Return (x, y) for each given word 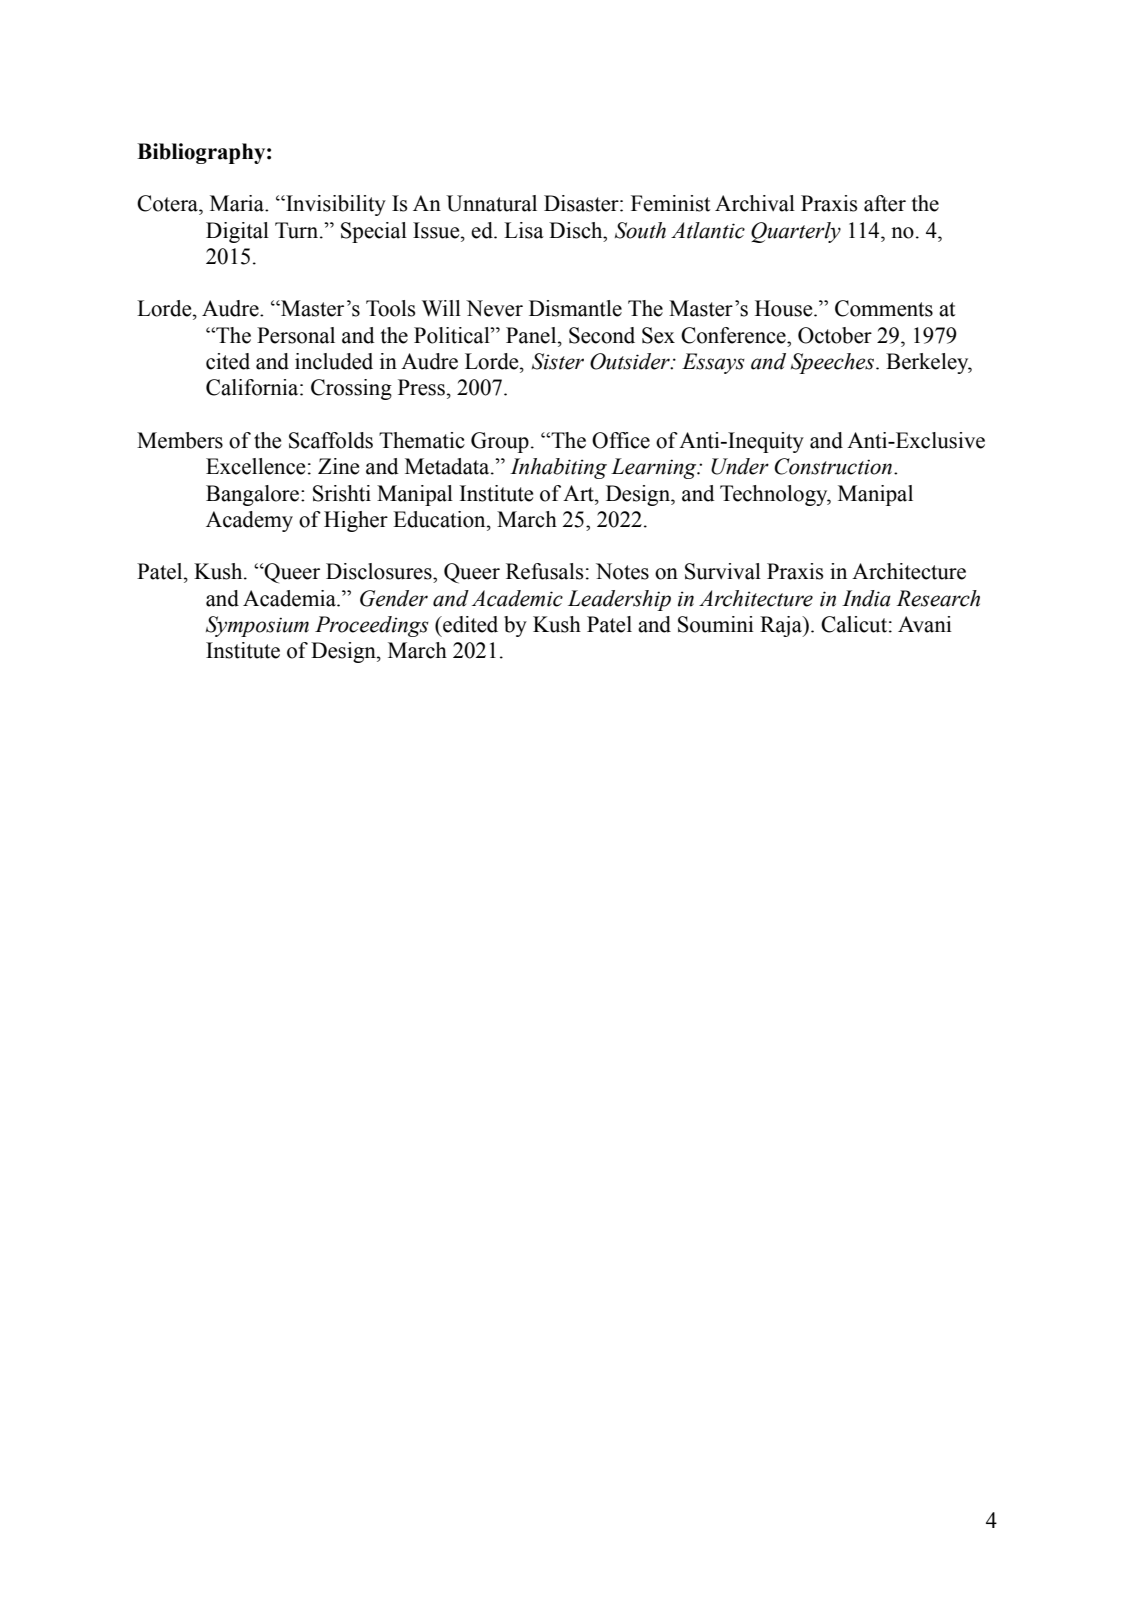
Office (621, 440)
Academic (517, 598)
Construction (834, 466)
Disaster (582, 203)
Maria (238, 203)
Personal (296, 335)
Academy (249, 521)
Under (740, 466)
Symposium (257, 626)
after (885, 203)
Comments (884, 308)
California (253, 387)
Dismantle (575, 308)
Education (440, 519)
